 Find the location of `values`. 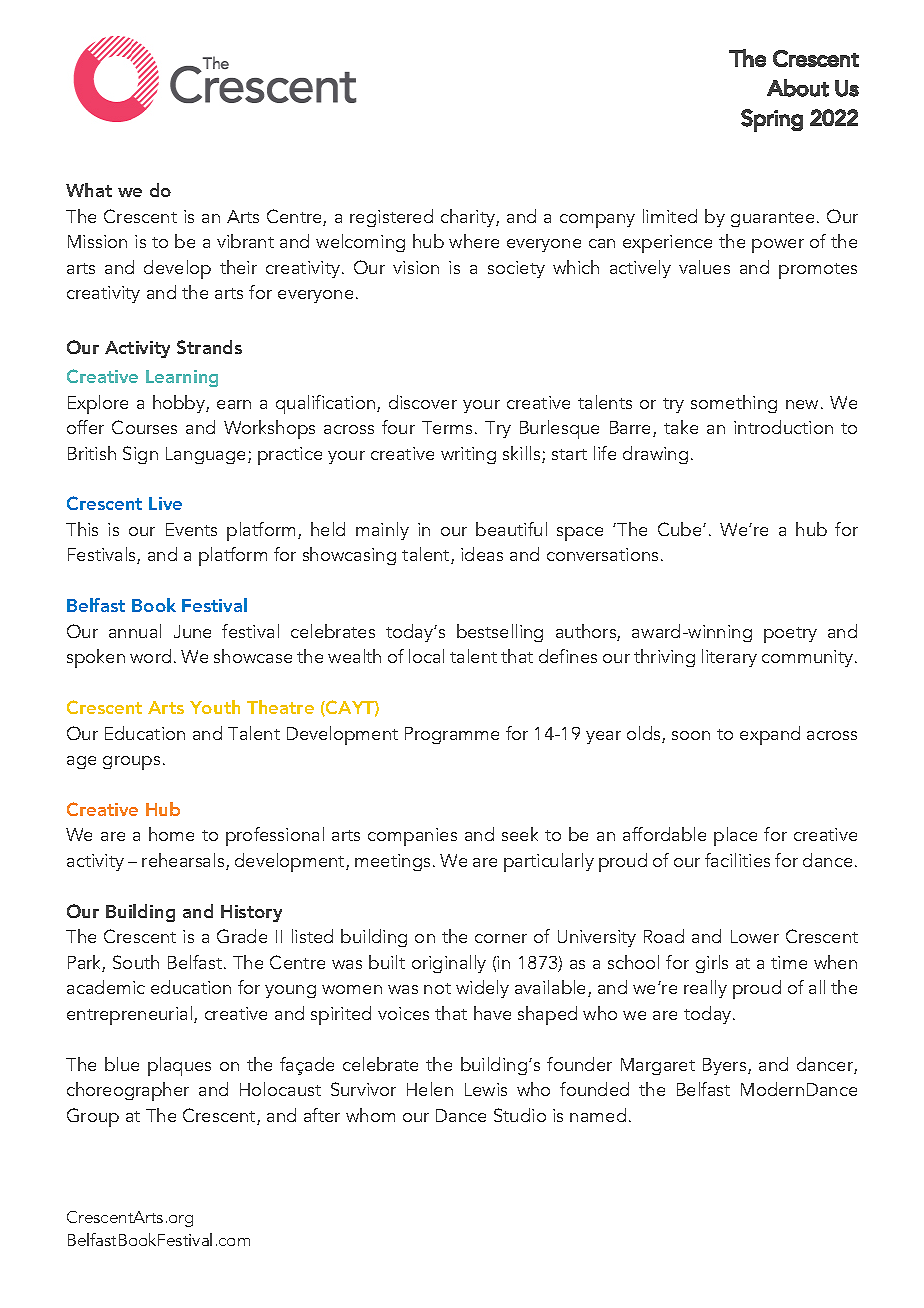

values is located at coordinates (704, 267).
